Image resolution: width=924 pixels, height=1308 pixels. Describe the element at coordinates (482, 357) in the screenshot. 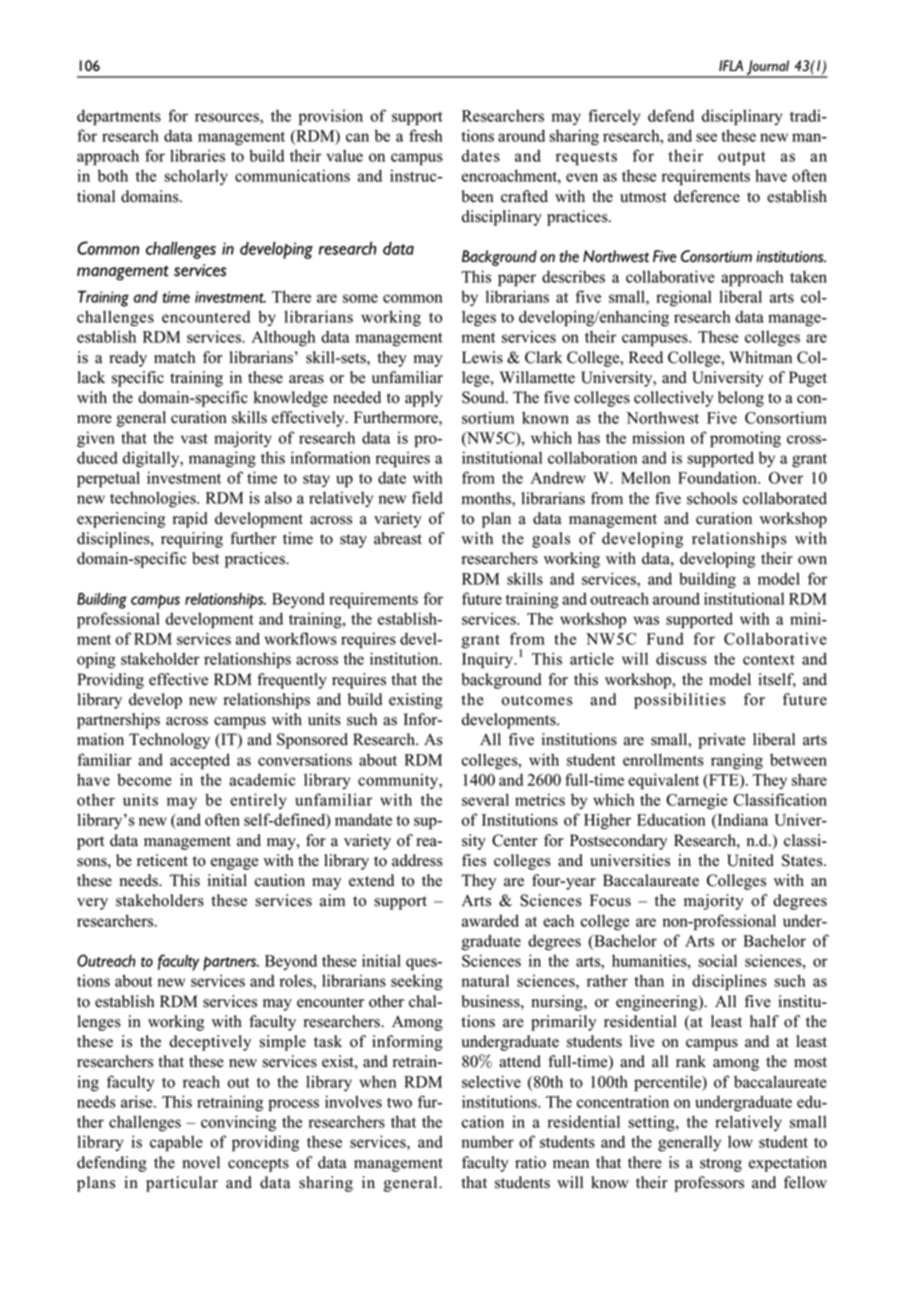

I see `Lewis` at that location.
